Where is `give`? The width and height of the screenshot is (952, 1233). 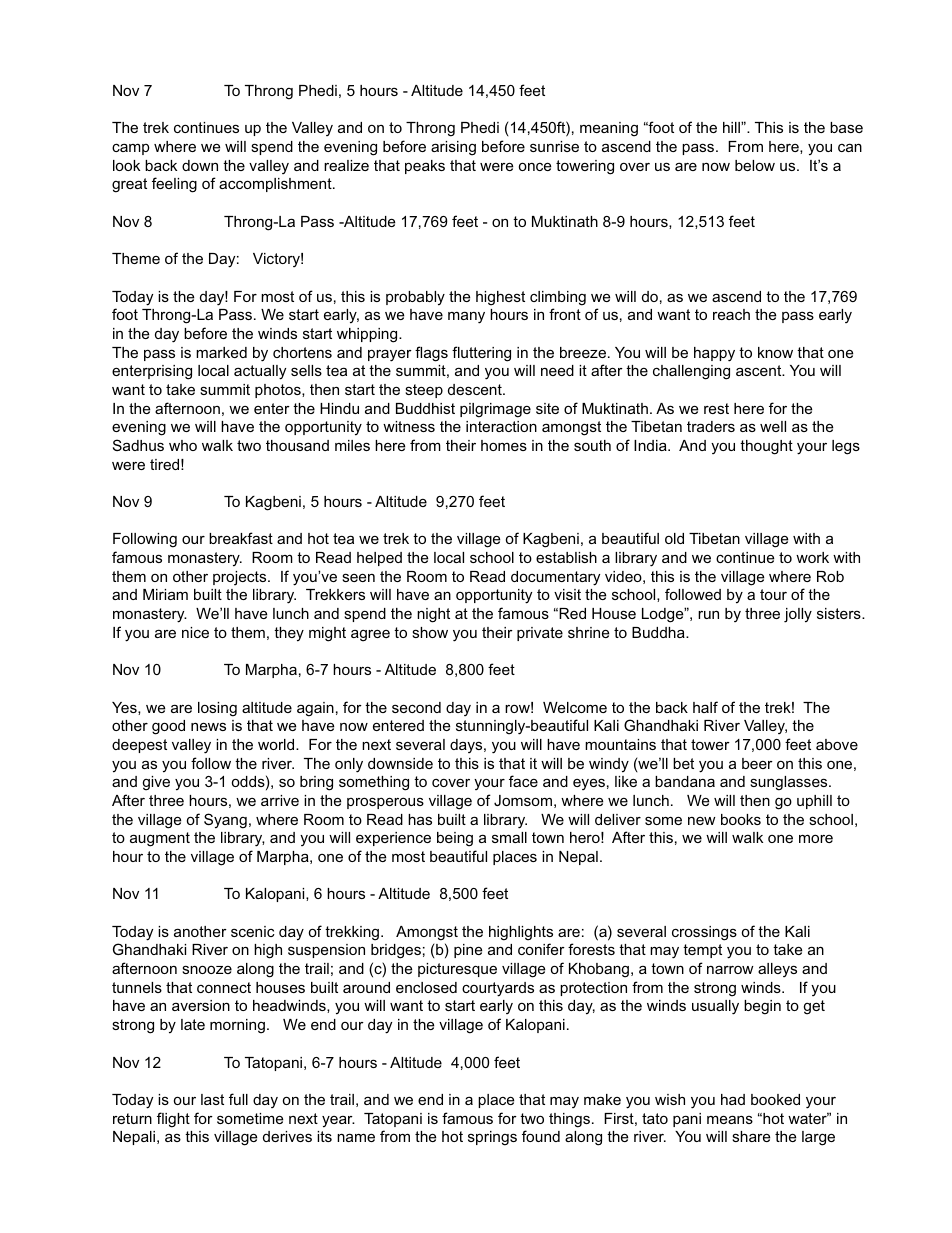
give is located at coordinates (156, 783).
